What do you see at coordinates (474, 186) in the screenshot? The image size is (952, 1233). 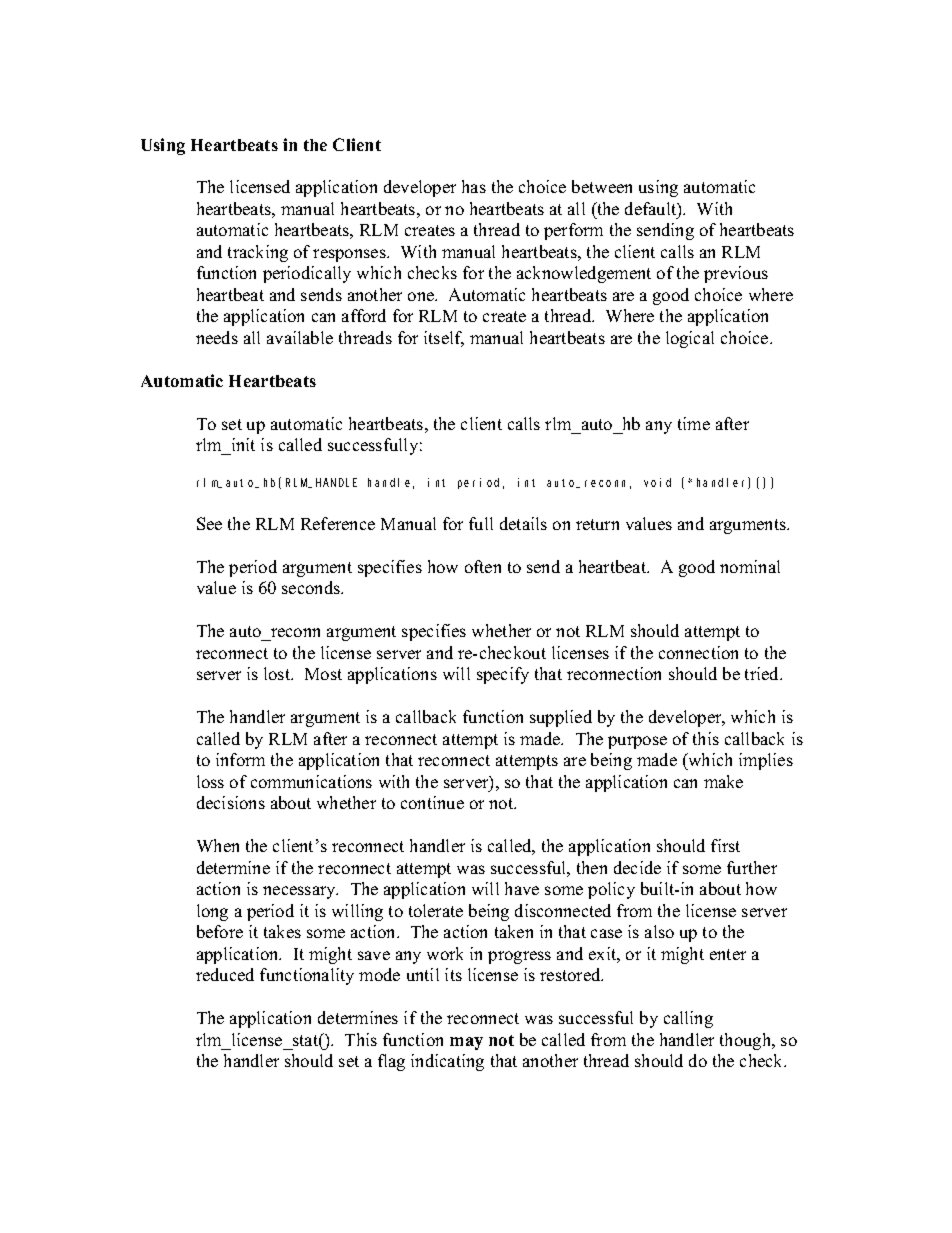 I see `has` at bounding box center [474, 186].
